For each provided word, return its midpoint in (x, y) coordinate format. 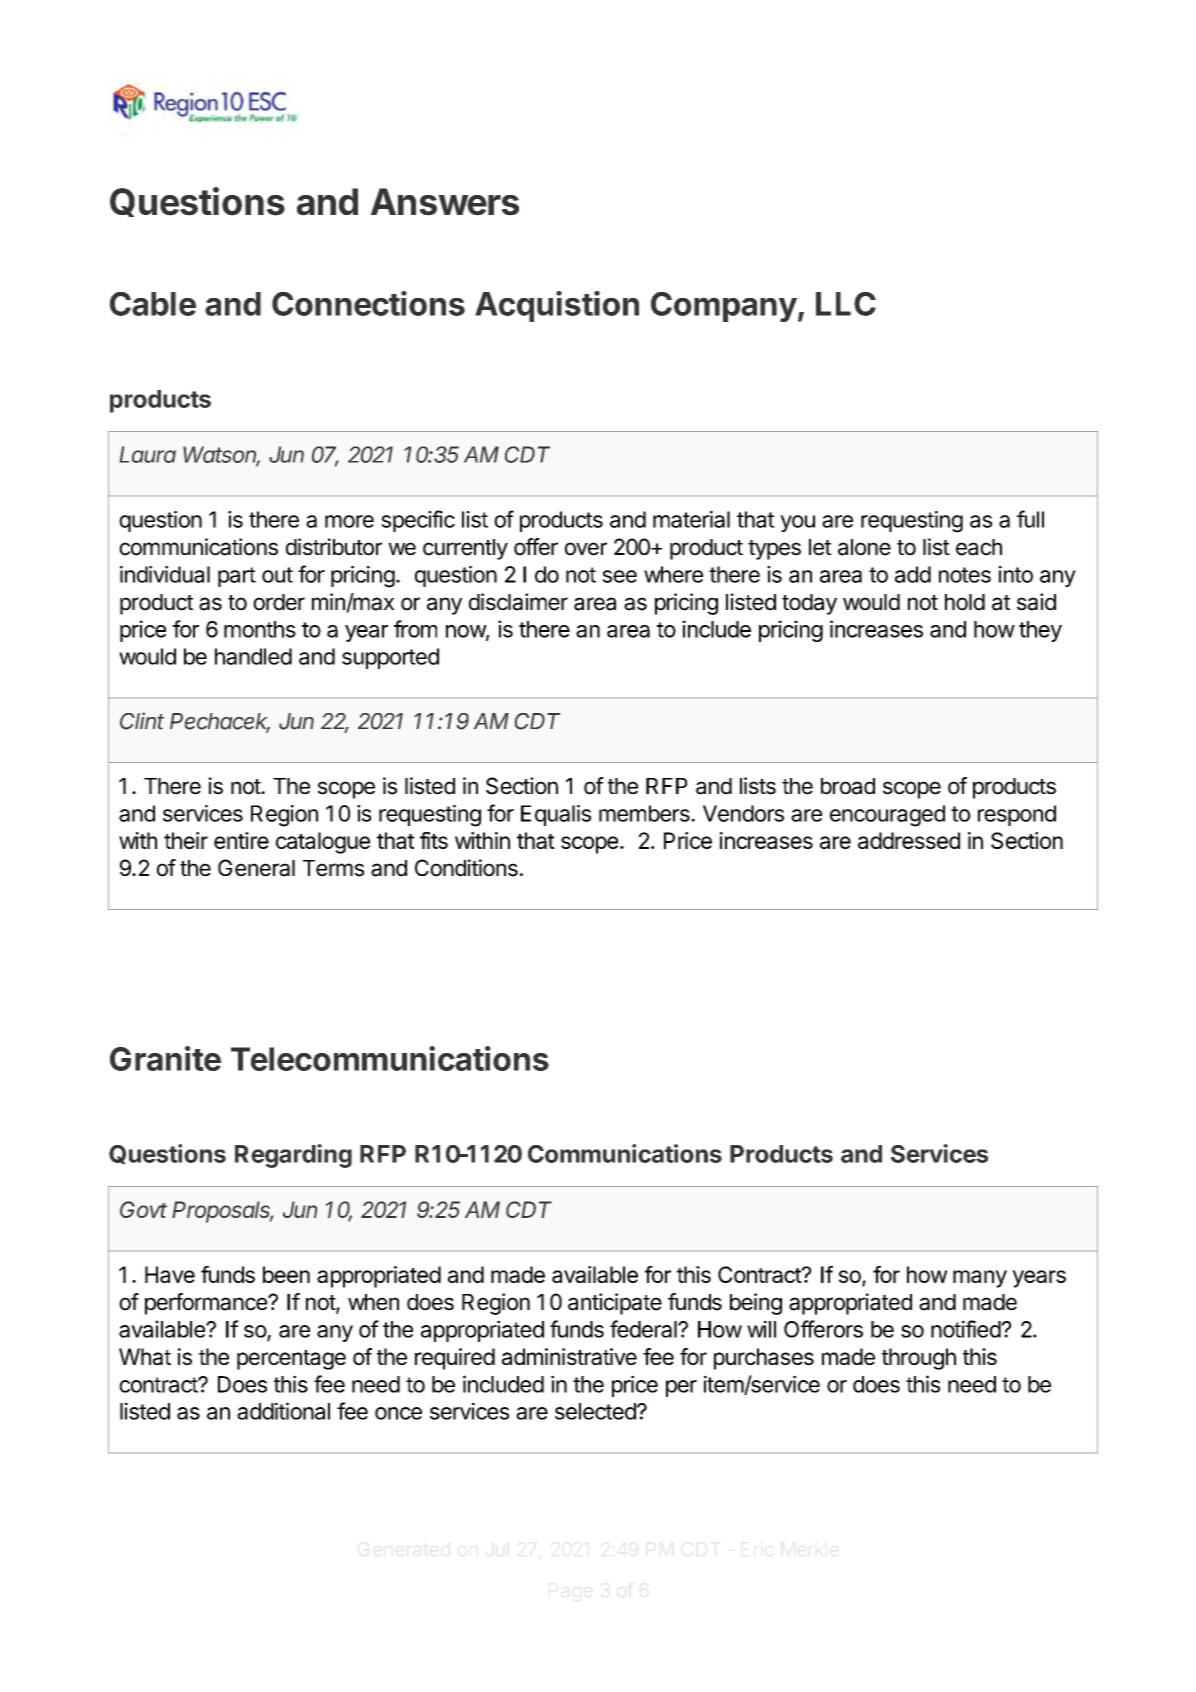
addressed (909, 840)
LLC (846, 304)
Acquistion (557, 306)
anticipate (615, 1304)
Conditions (466, 868)
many (980, 1279)
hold (965, 602)
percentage (291, 1360)
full (1030, 519)
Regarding (293, 1156)
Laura (147, 454)
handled (253, 656)
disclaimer (518, 602)
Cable (153, 304)
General (256, 868)
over (586, 549)
